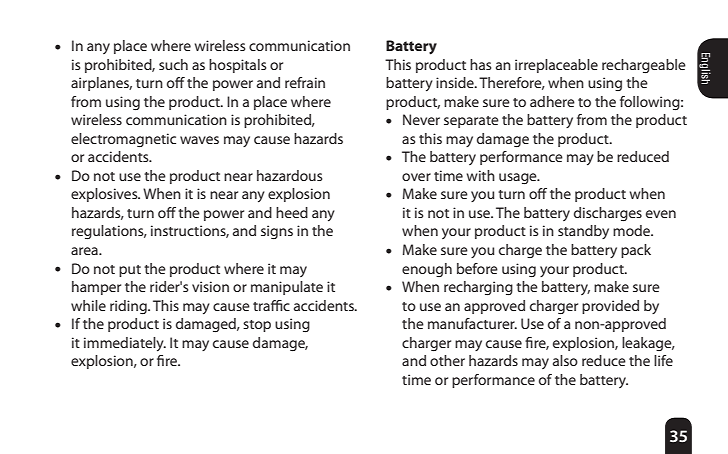 The width and height of the document is (728, 454). Describe the element at coordinates (519, 178) in the document. I see `usage` at that location.
